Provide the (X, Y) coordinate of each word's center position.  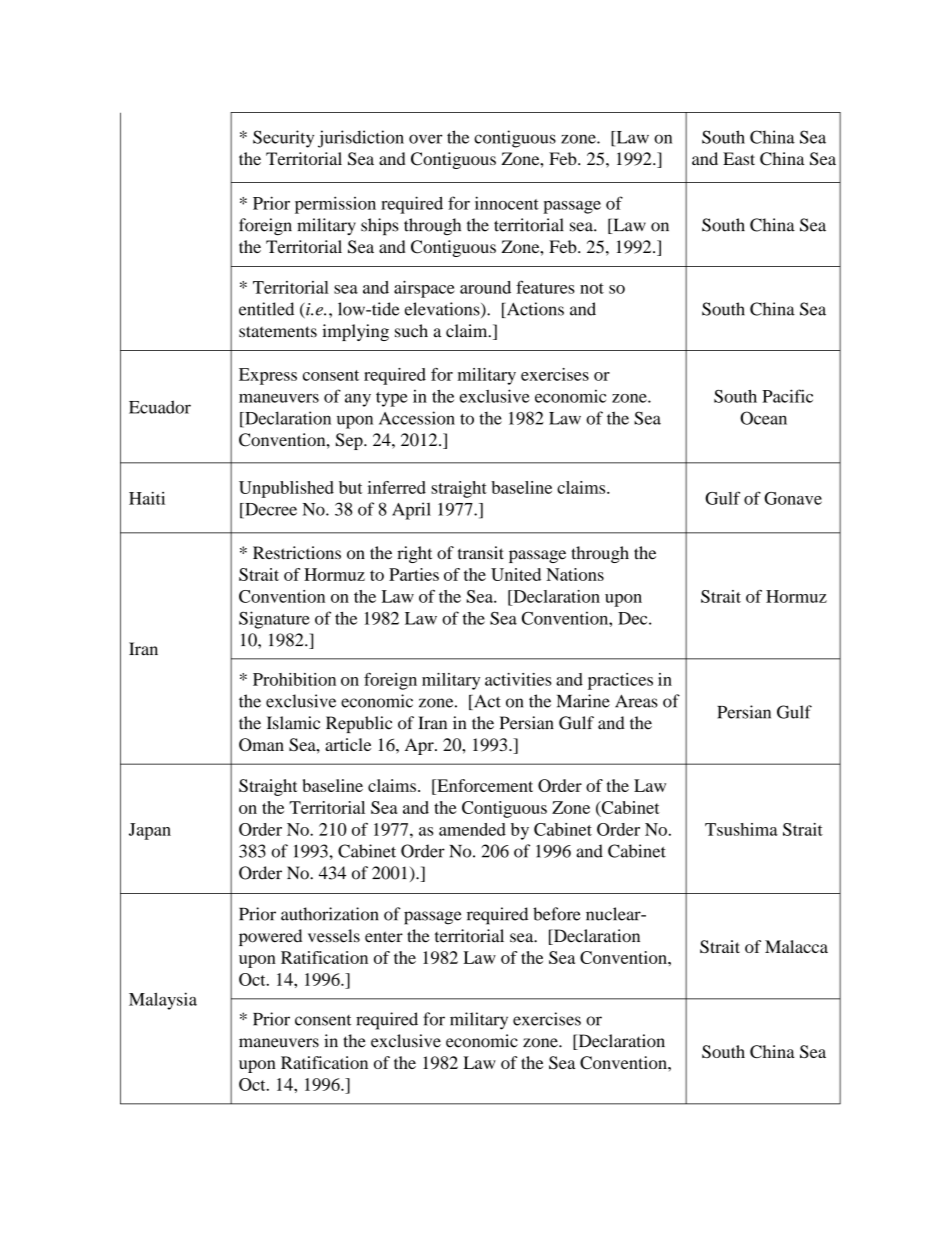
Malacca (796, 946)
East (739, 158)
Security (283, 139)
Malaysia (163, 1001)
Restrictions (297, 553)
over (425, 139)
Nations (575, 574)
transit (481, 553)
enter (384, 937)
